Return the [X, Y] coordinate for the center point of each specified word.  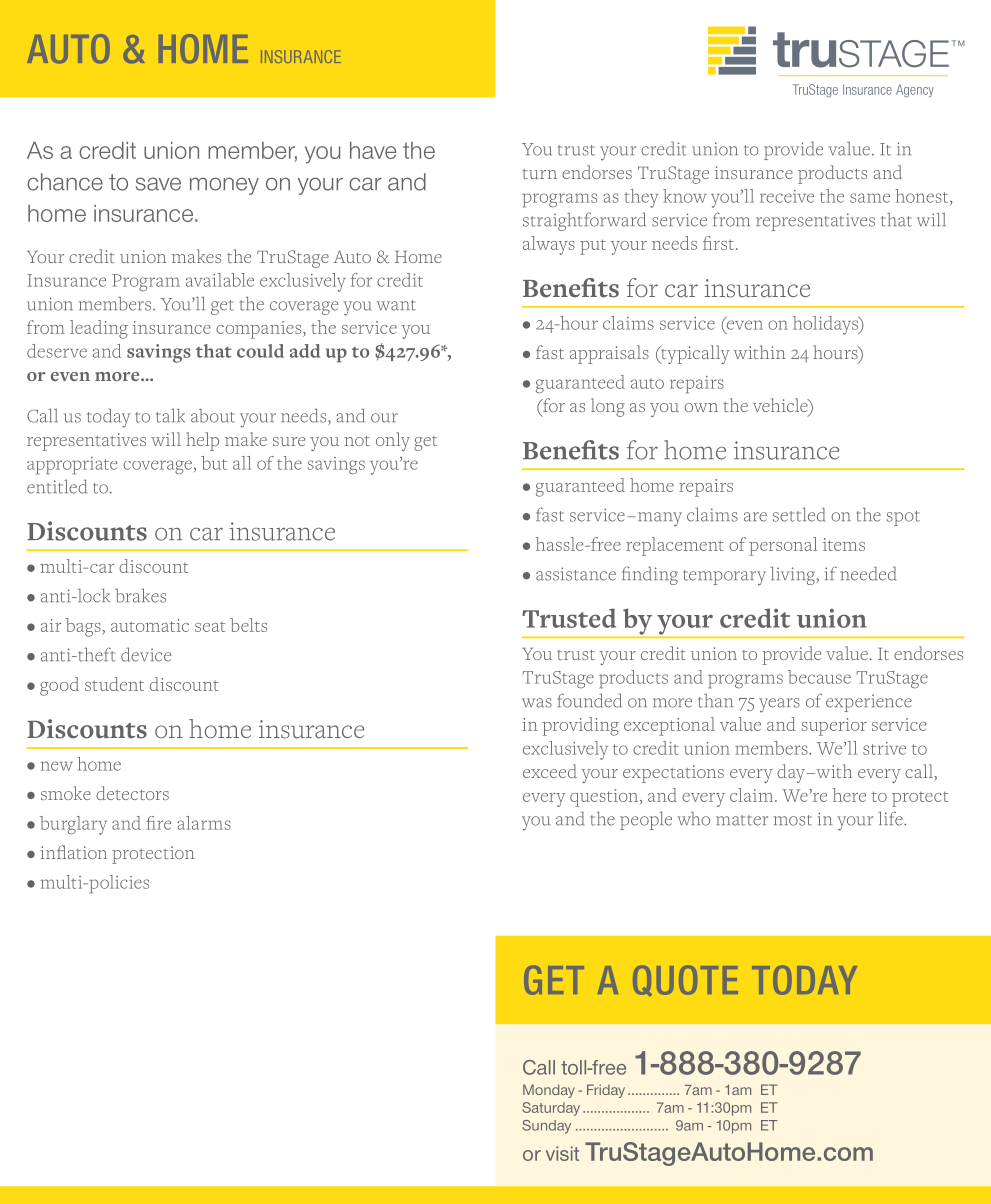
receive [787, 196]
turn [539, 174]
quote [685, 980]
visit [562, 1153]
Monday [549, 1091]
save [158, 184]
